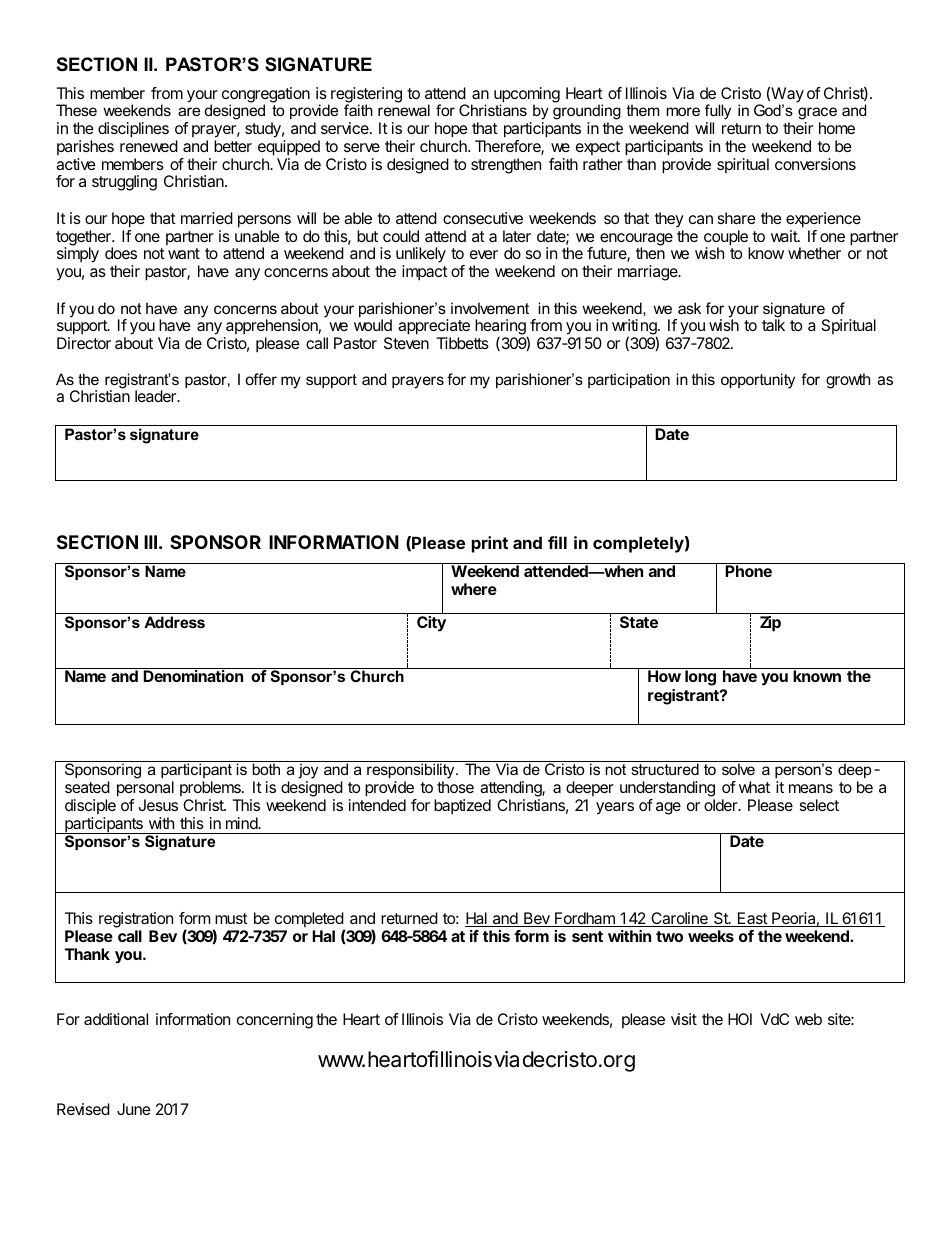 This document has height=1233, width=952. Describe the element at coordinates (740, 1019) in the document. I see `HOI` at that location.
